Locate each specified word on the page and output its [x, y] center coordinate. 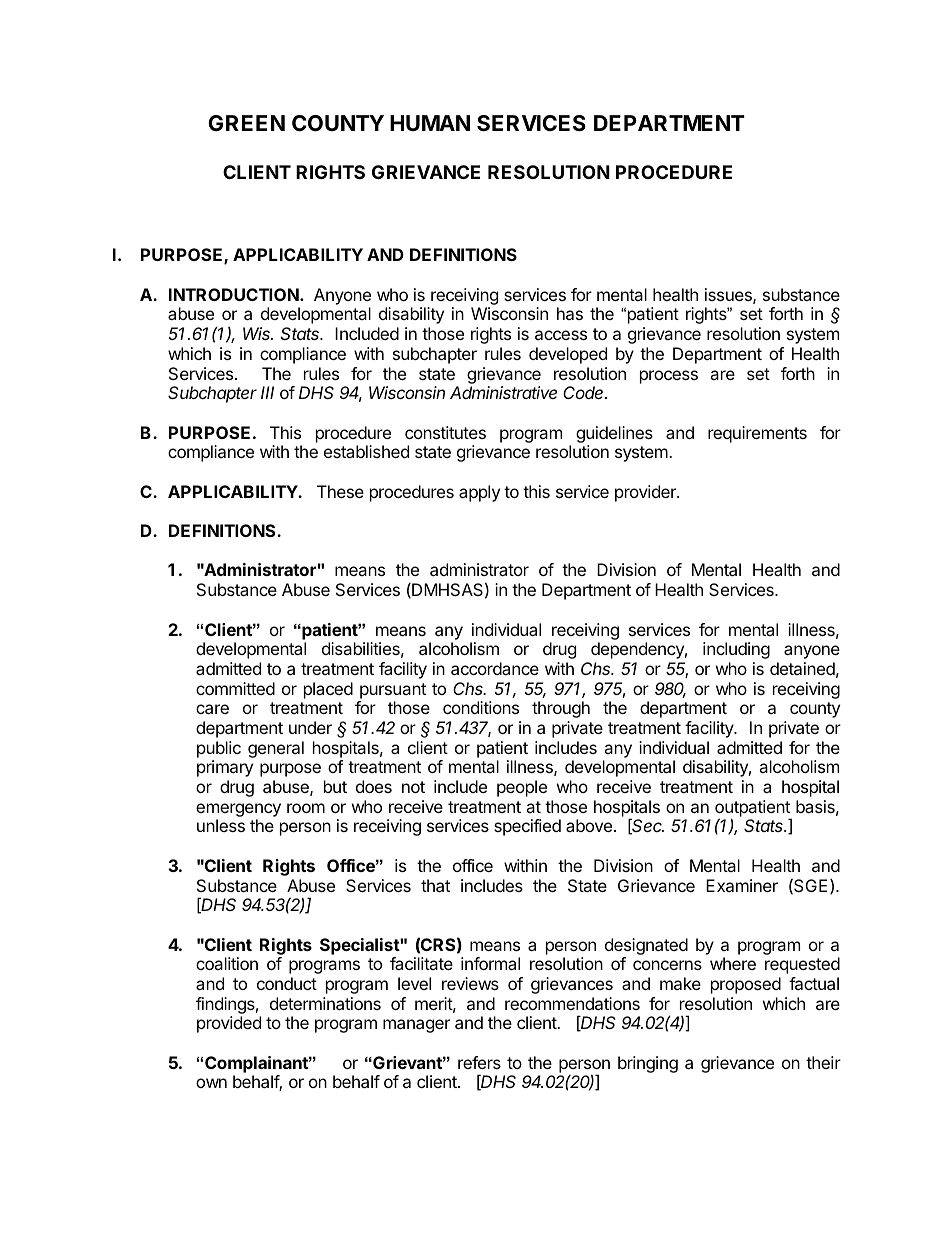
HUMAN [430, 123]
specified [527, 827]
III [267, 392]
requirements [757, 434]
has [570, 313]
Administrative [503, 392]
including [736, 650]
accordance [495, 668]
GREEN [246, 123]
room [306, 808]
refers [479, 1062]
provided [229, 1024]
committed [235, 688]
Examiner [742, 885]
